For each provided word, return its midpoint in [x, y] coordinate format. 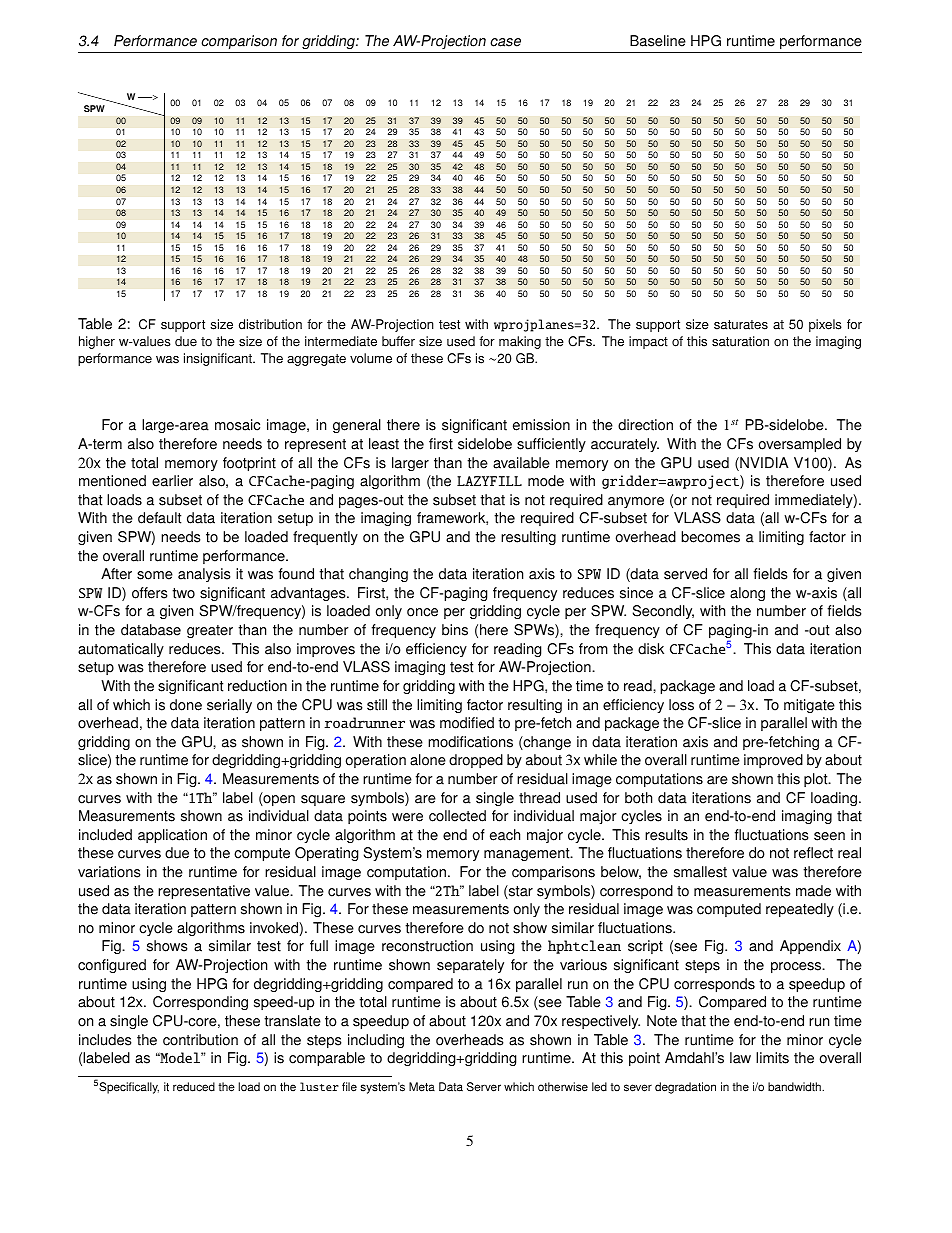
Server [484, 1087]
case [505, 42]
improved [773, 761]
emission [541, 425]
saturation [740, 341]
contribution [200, 1040]
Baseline [658, 41]
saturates [741, 325]
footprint [249, 464]
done [186, 705]
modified [467, 723]
